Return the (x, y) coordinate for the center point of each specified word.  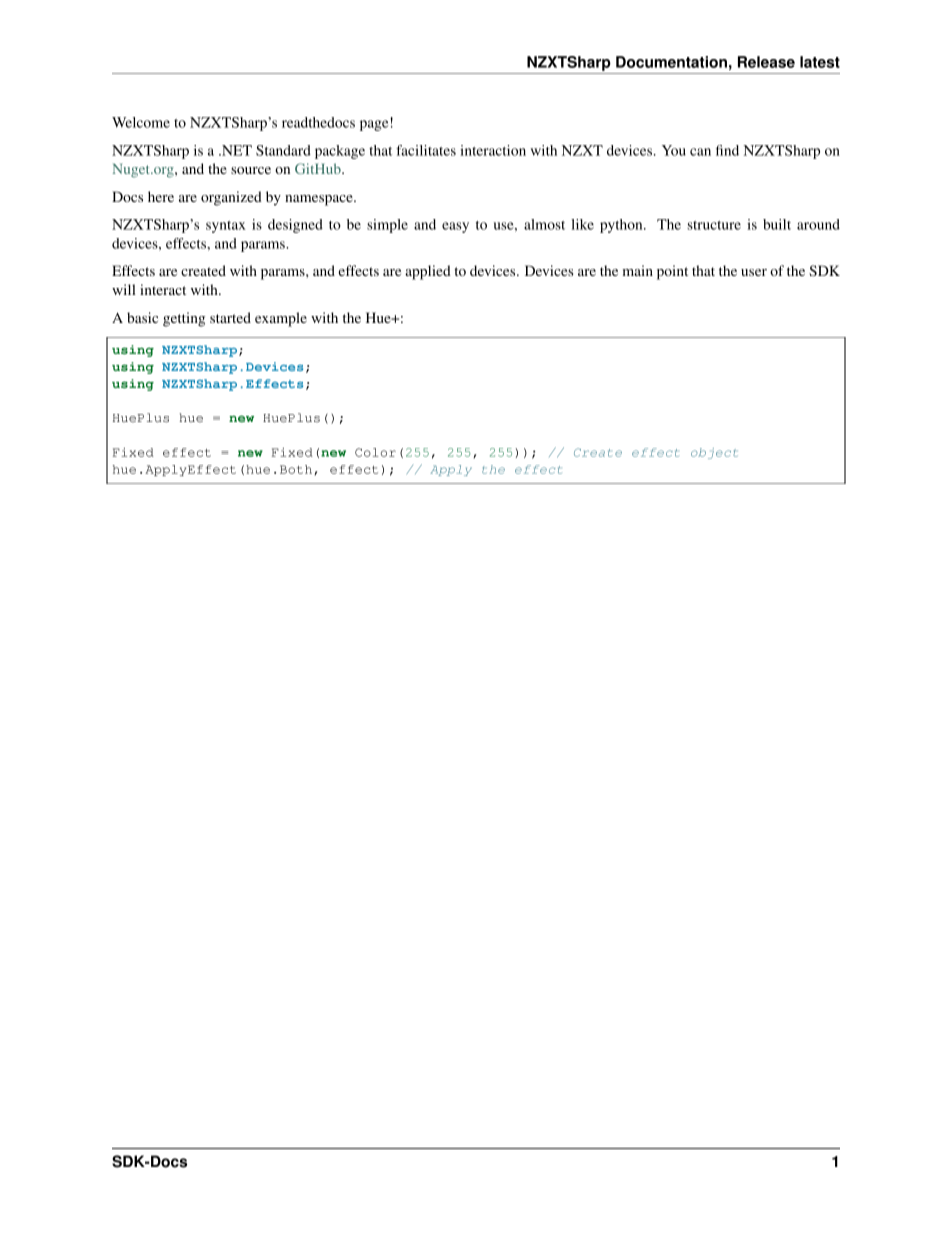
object (714, 453)
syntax (226, 227)
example (281, 319)
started (230, 317)
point (672, 272)
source (251, 170)
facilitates (426, 150)
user (754, 272)
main (638, 270)
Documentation (671, 62)
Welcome (141, 122)
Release (766, 62)
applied (428, 272)
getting (184, 319)
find (727, 150)
